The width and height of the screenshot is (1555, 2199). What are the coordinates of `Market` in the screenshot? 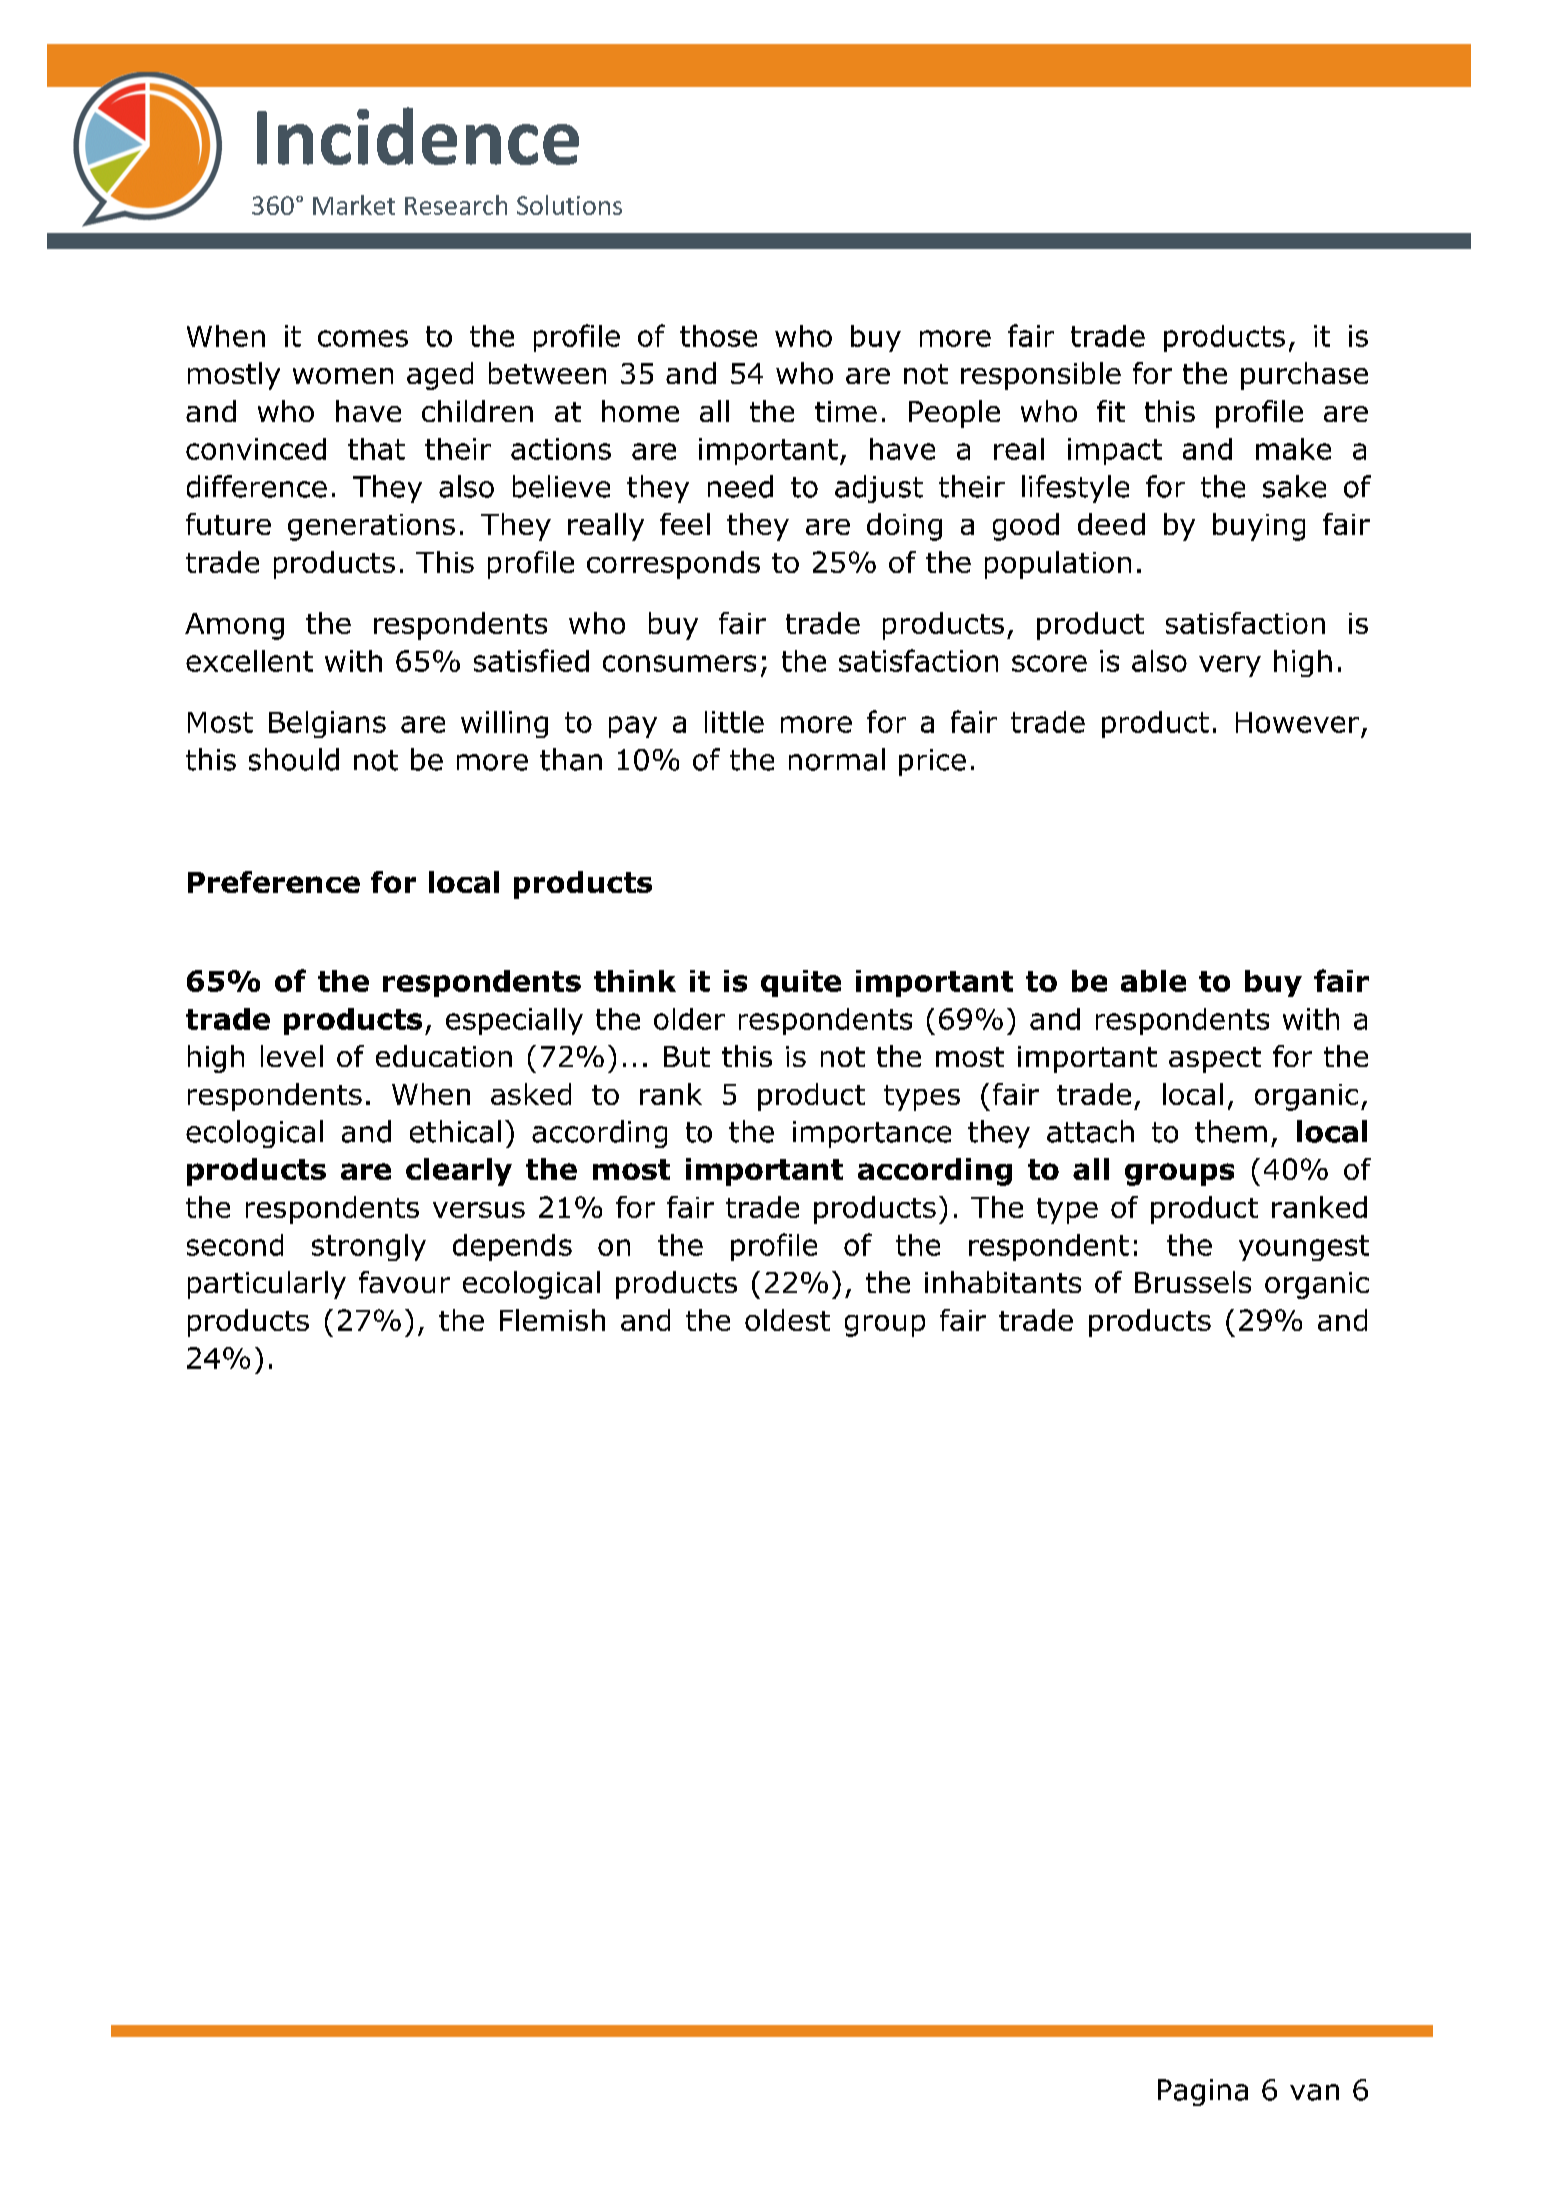 It's located at (354, 205).
